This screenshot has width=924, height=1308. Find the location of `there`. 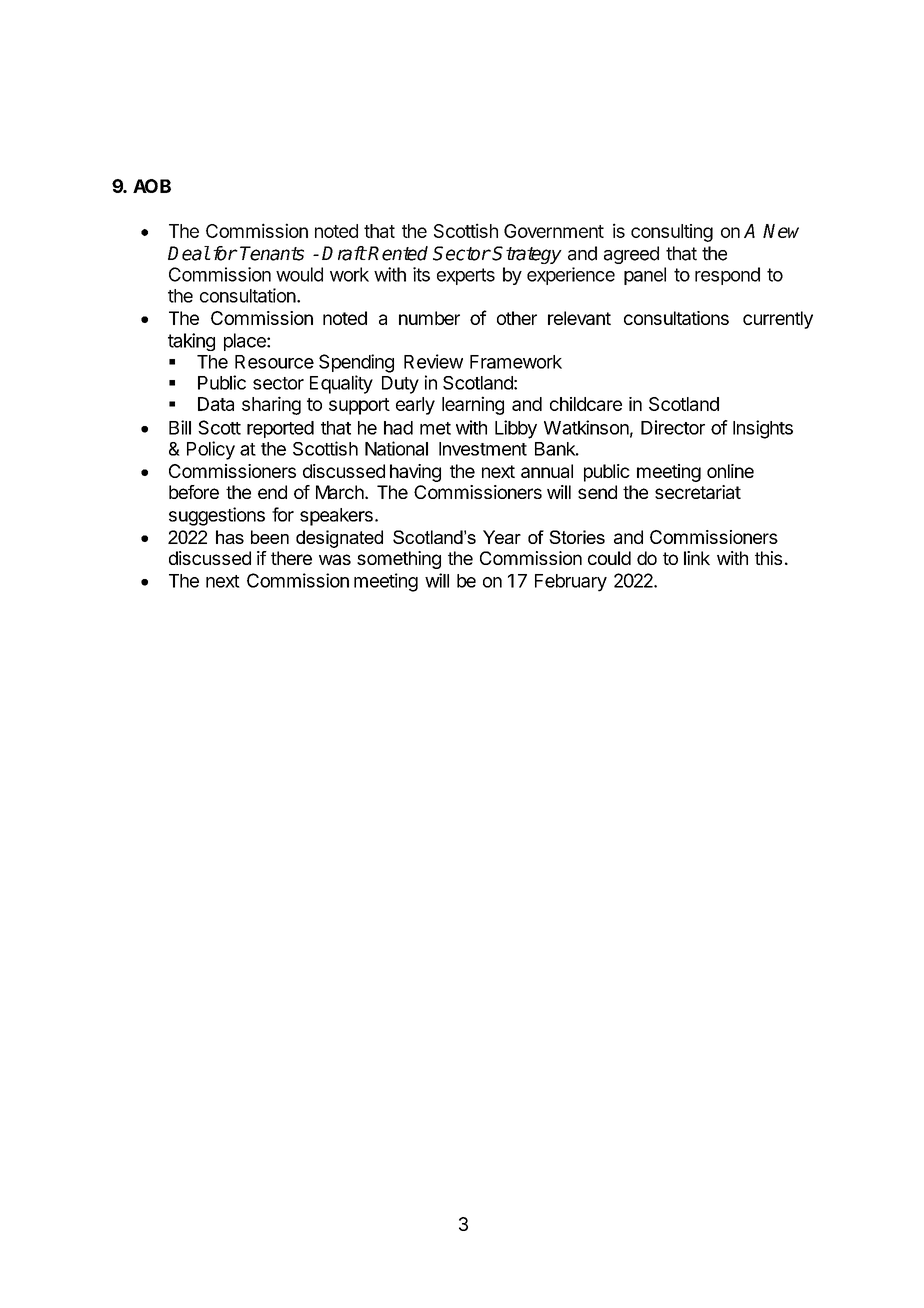

there is located at coordinates (291, 558).
